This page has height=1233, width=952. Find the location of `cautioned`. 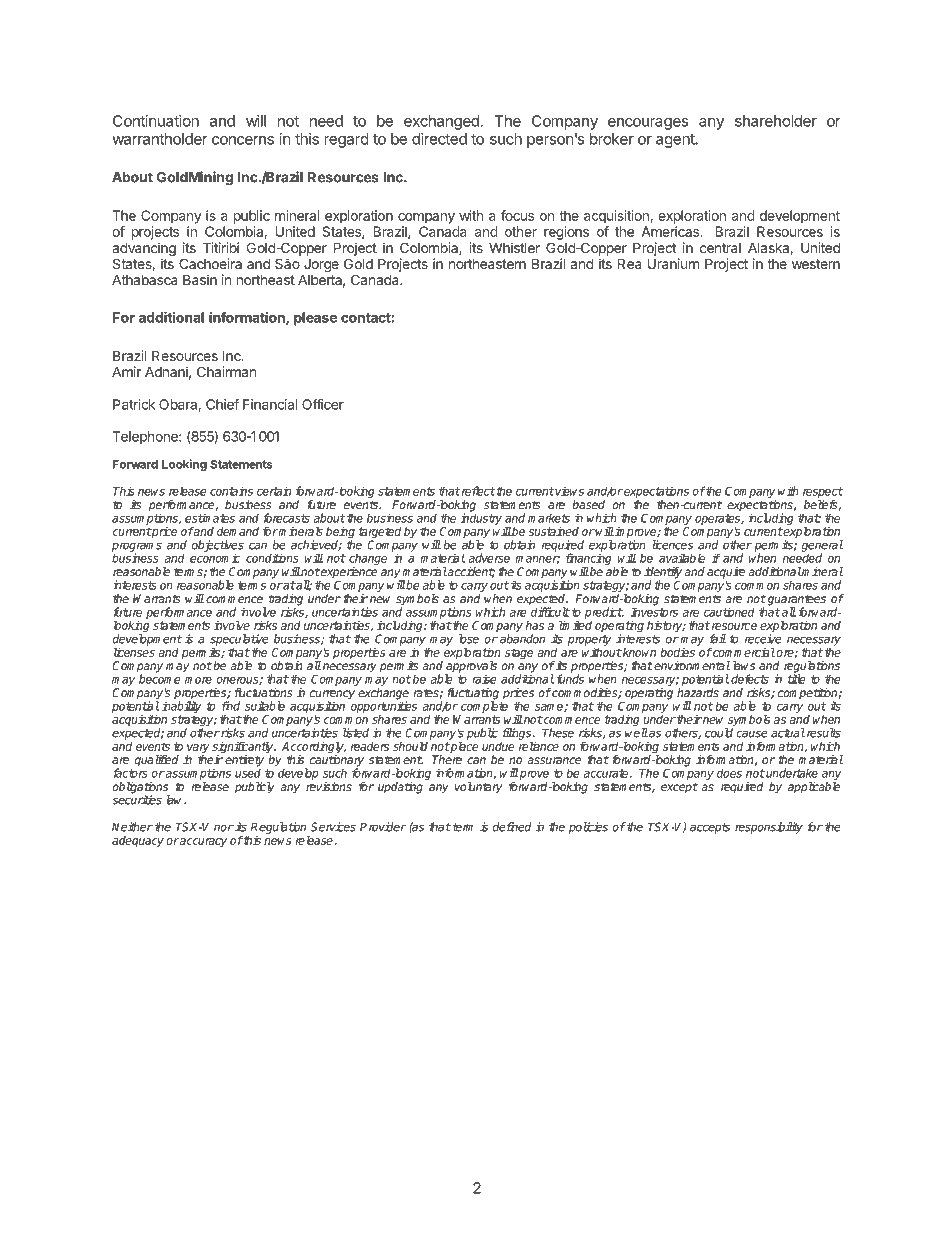

cautioned is located at coordinates (729, 612).
